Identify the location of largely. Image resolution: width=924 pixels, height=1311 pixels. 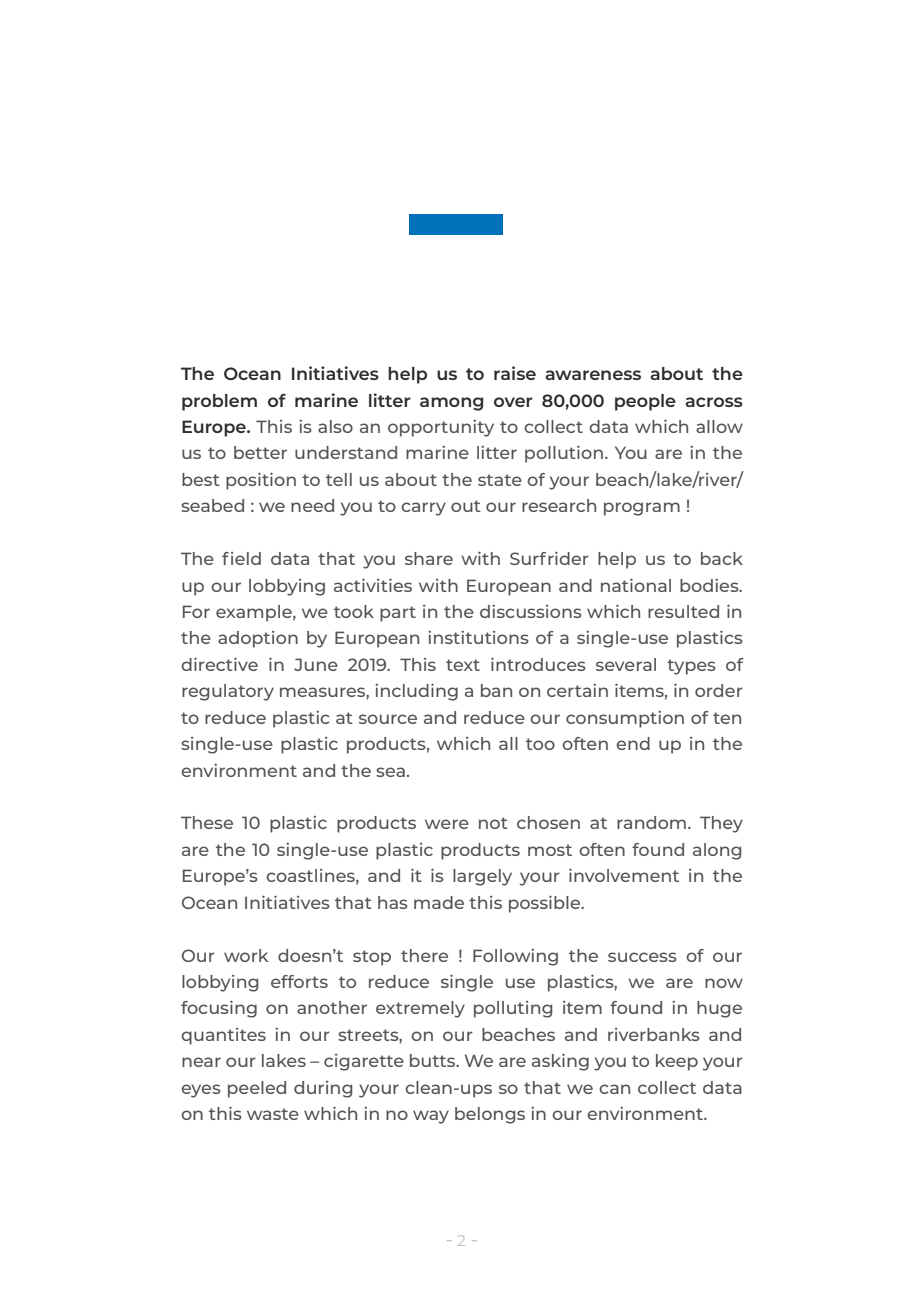
(482, 877).
